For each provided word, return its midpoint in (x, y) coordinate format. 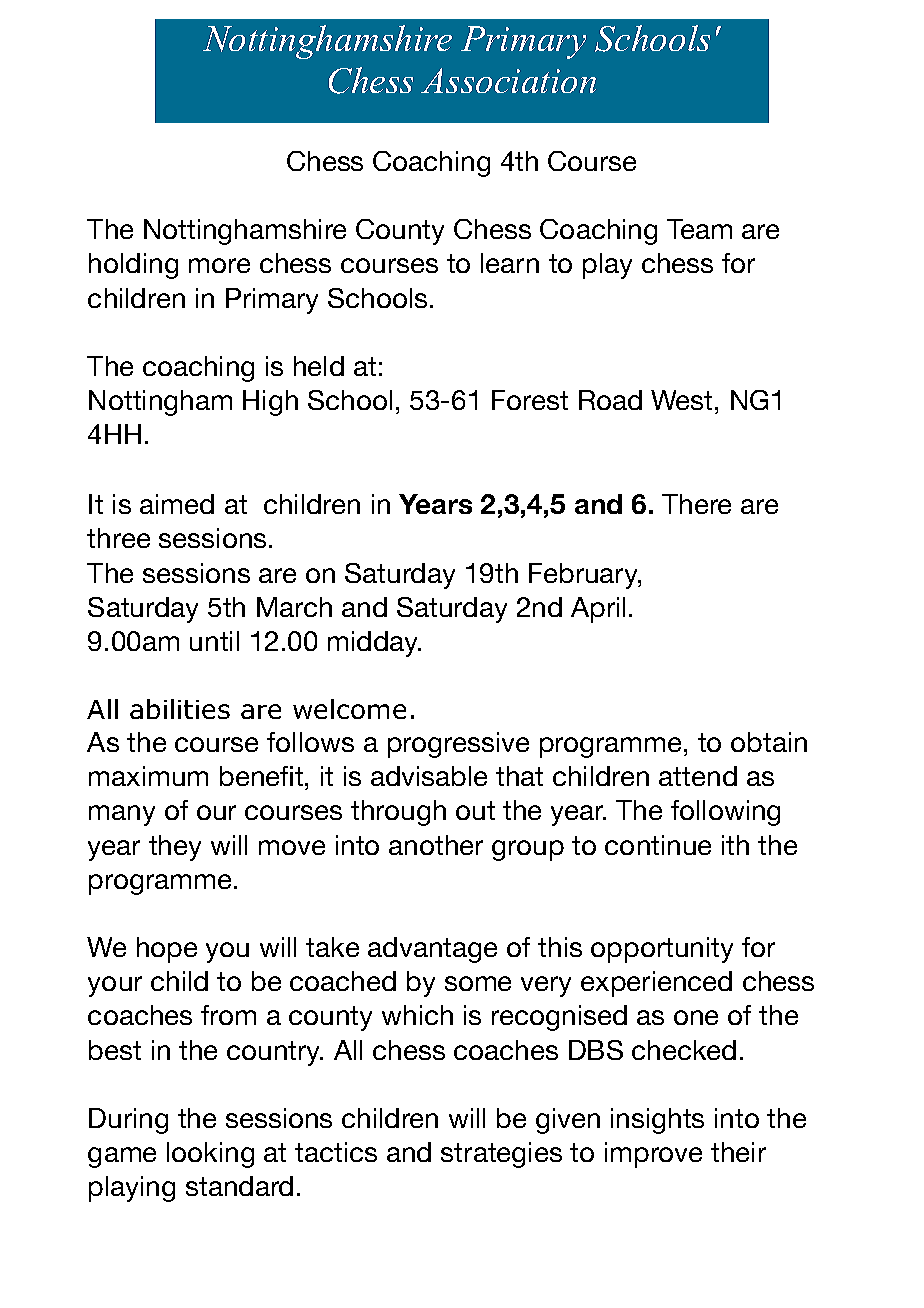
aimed (177, 504)
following (725, 813)
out (475, 810)
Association (508, 80)
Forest (530, 400)
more (219, 265)
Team (699, 229)
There (696, 504)
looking (210, 1155)
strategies (501, 1155)
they (175, 848)
